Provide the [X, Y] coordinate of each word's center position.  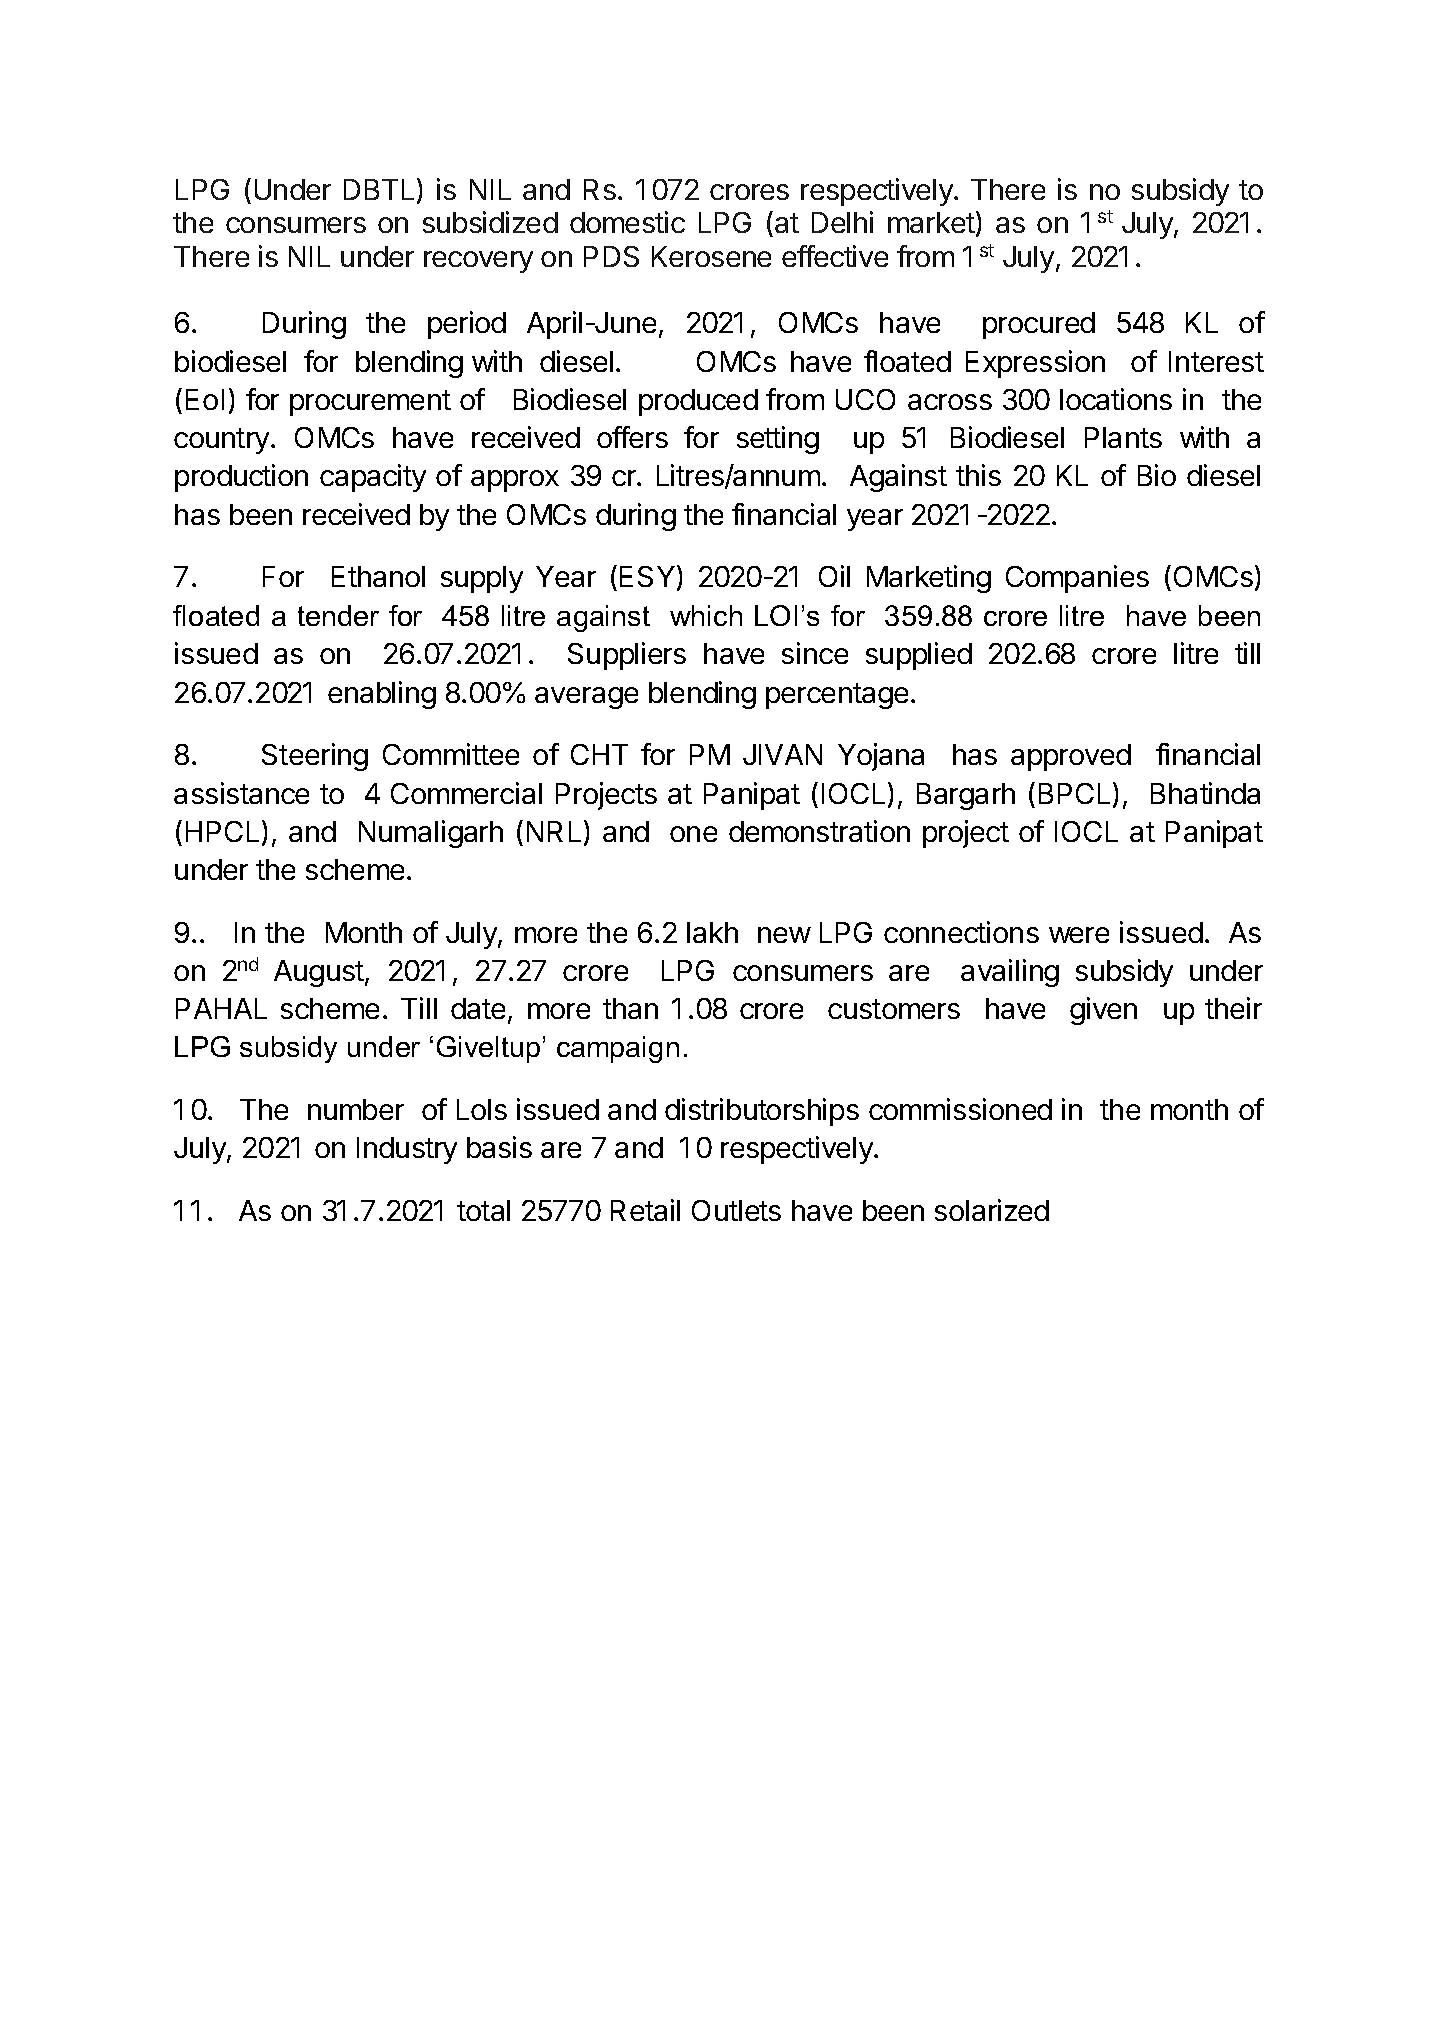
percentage [837, 696]
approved [1071, 757]
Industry [407, 1150]
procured [1039, 325]
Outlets [736, 1210]
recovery [478, 262]
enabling [382, 695]
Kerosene [711, 256]
